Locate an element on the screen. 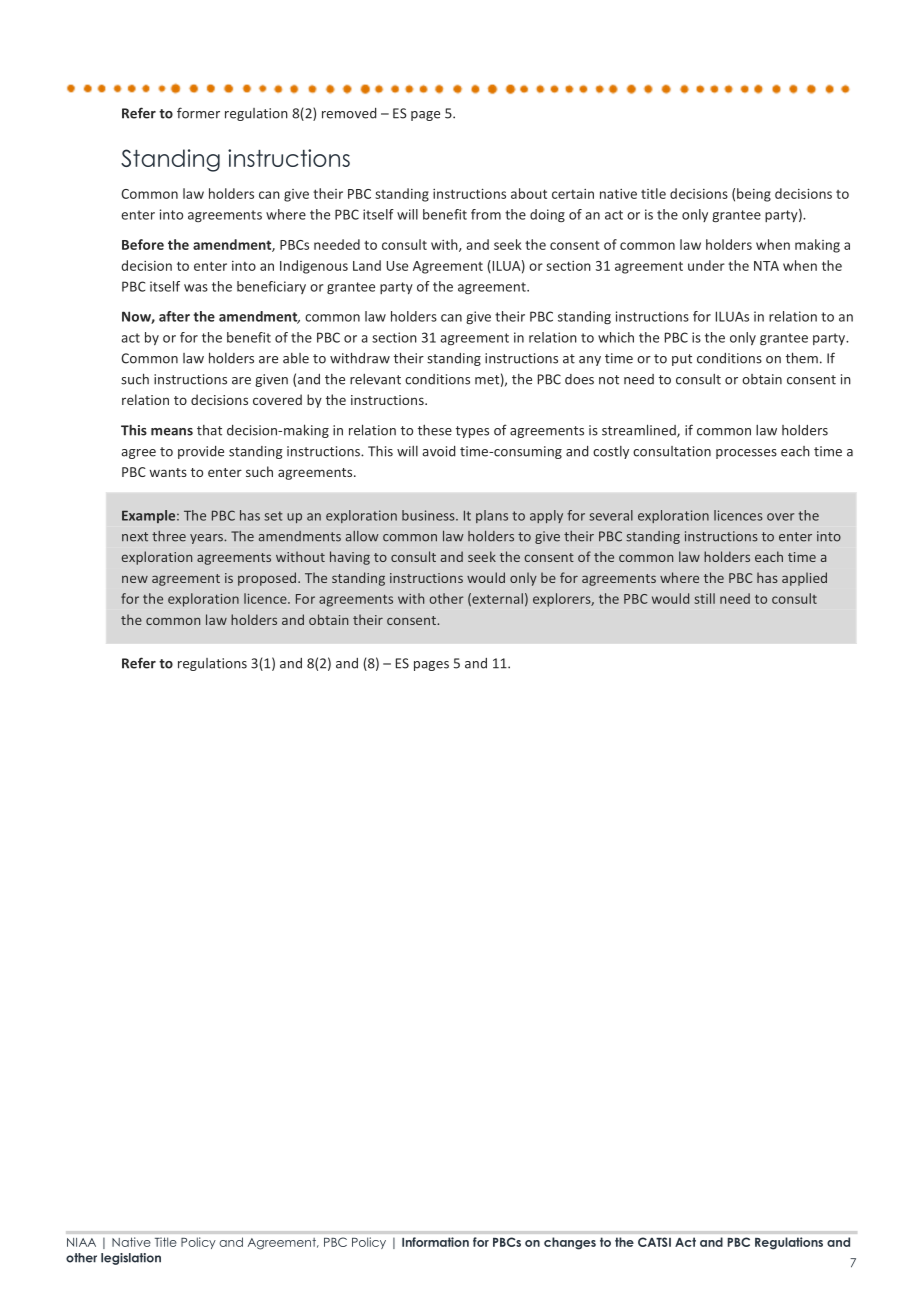 This screenshot has height=1308, width=924. legislation is located at coordinates (131, 1259).
